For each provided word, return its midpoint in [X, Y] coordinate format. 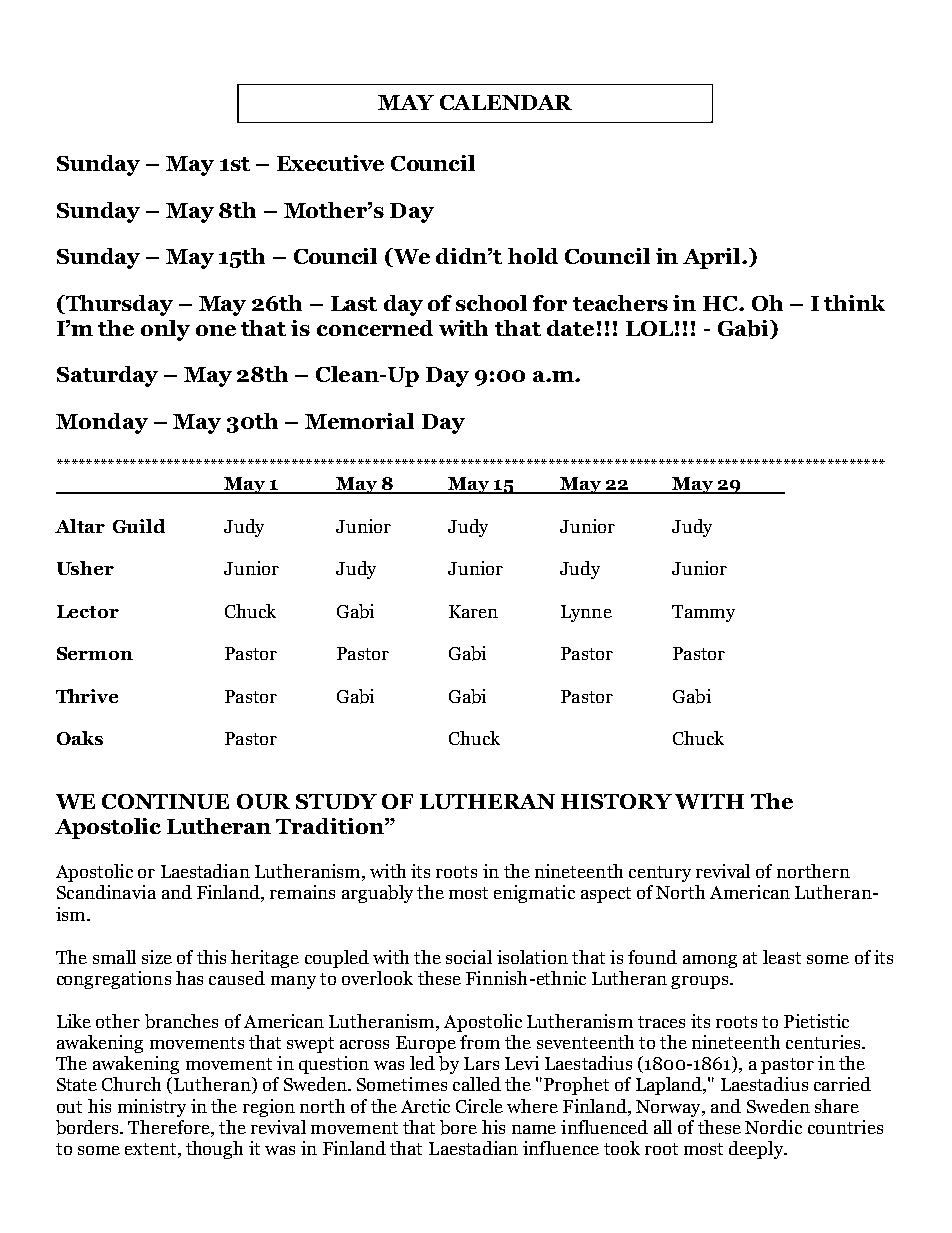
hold [533, 256]
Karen [473, 611]
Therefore [170, 1128]
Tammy [703, 613]
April [713, 258]
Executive [330, 163]
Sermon [95, 653]
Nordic [773, 1127]
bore [458, 1127]
